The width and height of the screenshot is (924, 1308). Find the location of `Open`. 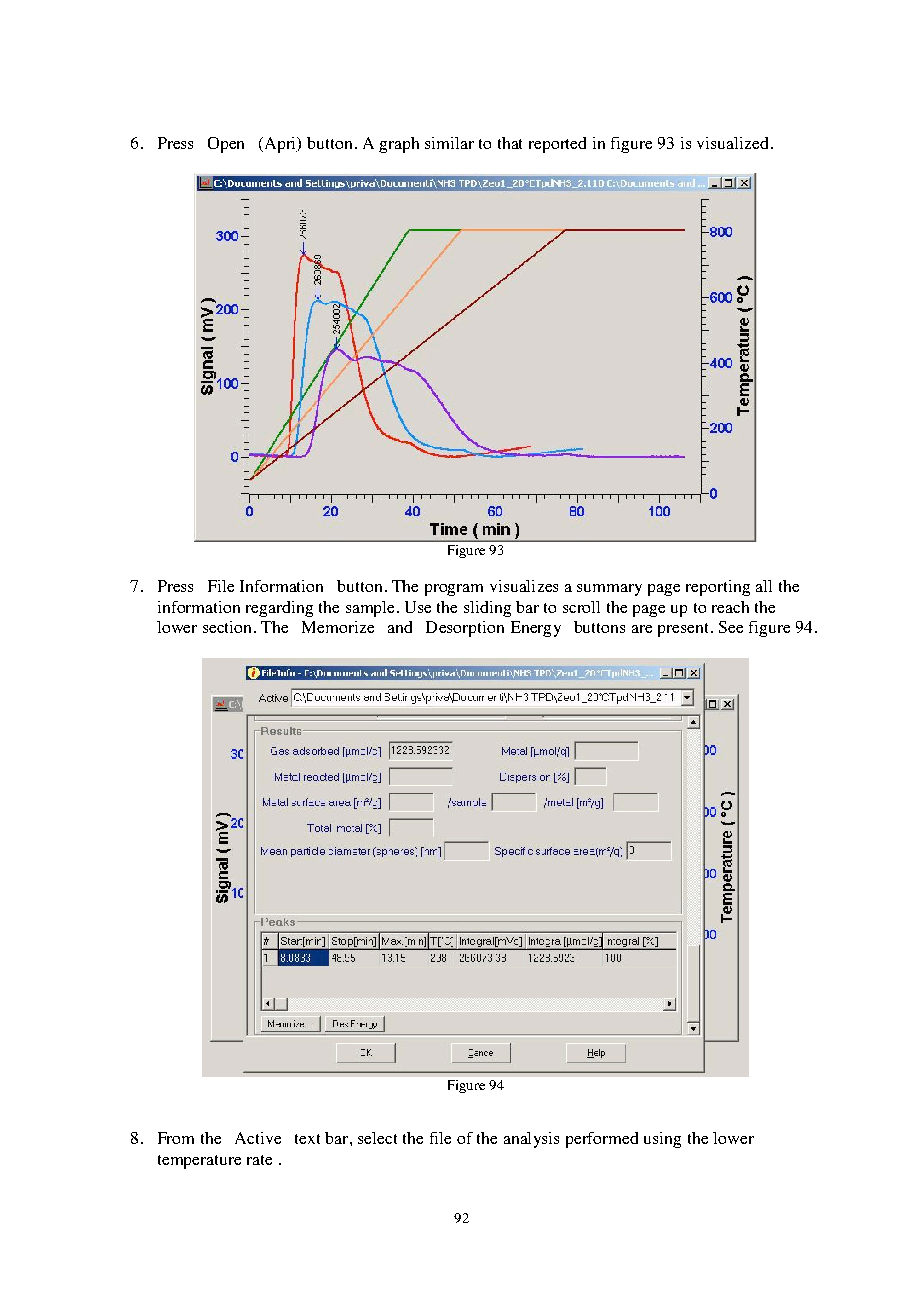

Open is located at coordinates (226, 145).
